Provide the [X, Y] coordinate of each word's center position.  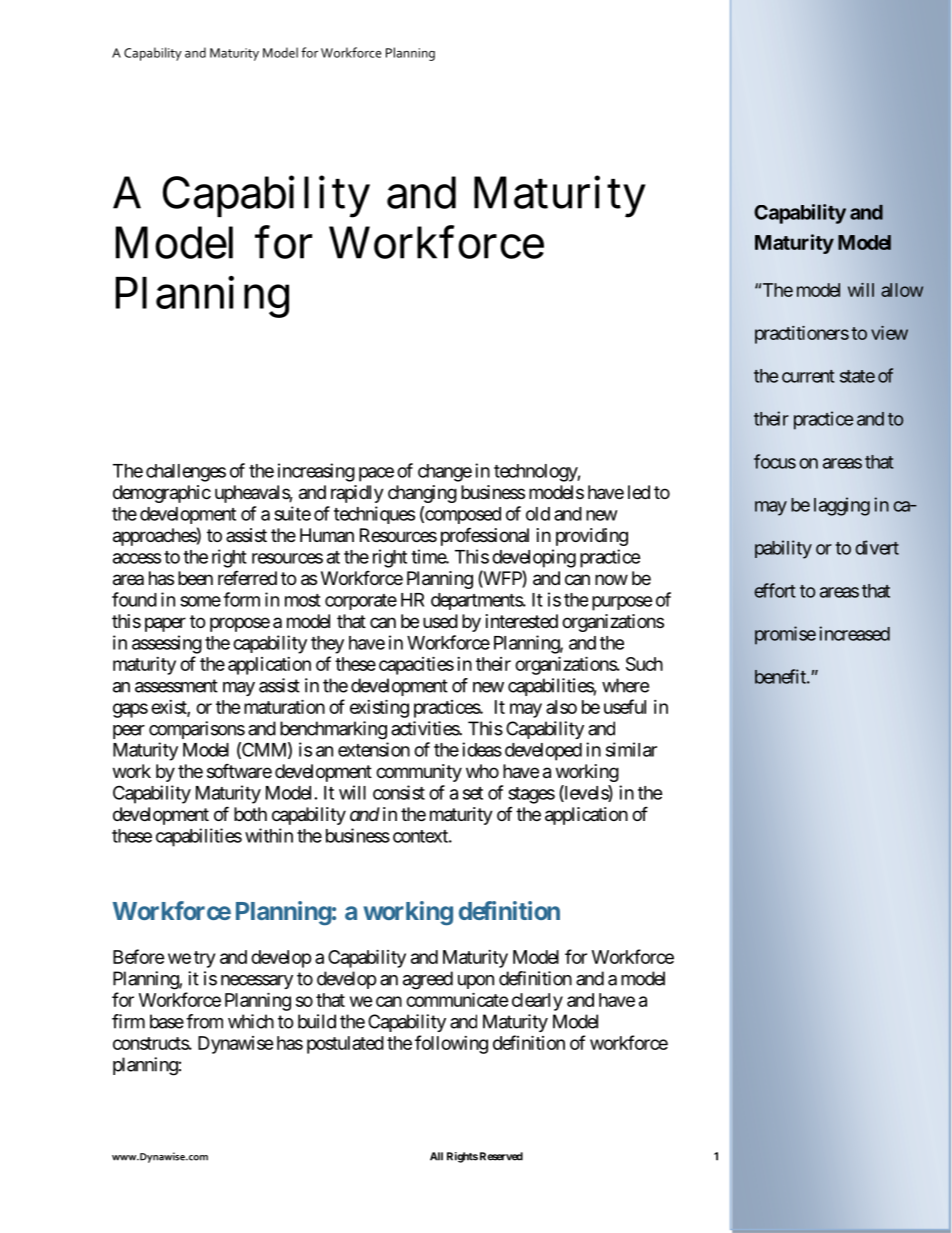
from [204, 1021]
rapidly [357, 494]
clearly [537, 1002]
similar [631, 749]
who [482, 771]
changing [422, 494]
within [269, 835]
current [808, 376]
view [889, 333]
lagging [842, 506]
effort [774, 590]
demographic [162, 494]
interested [522, 621]
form [241, 599]
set [473, 793]
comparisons [197, 730]
